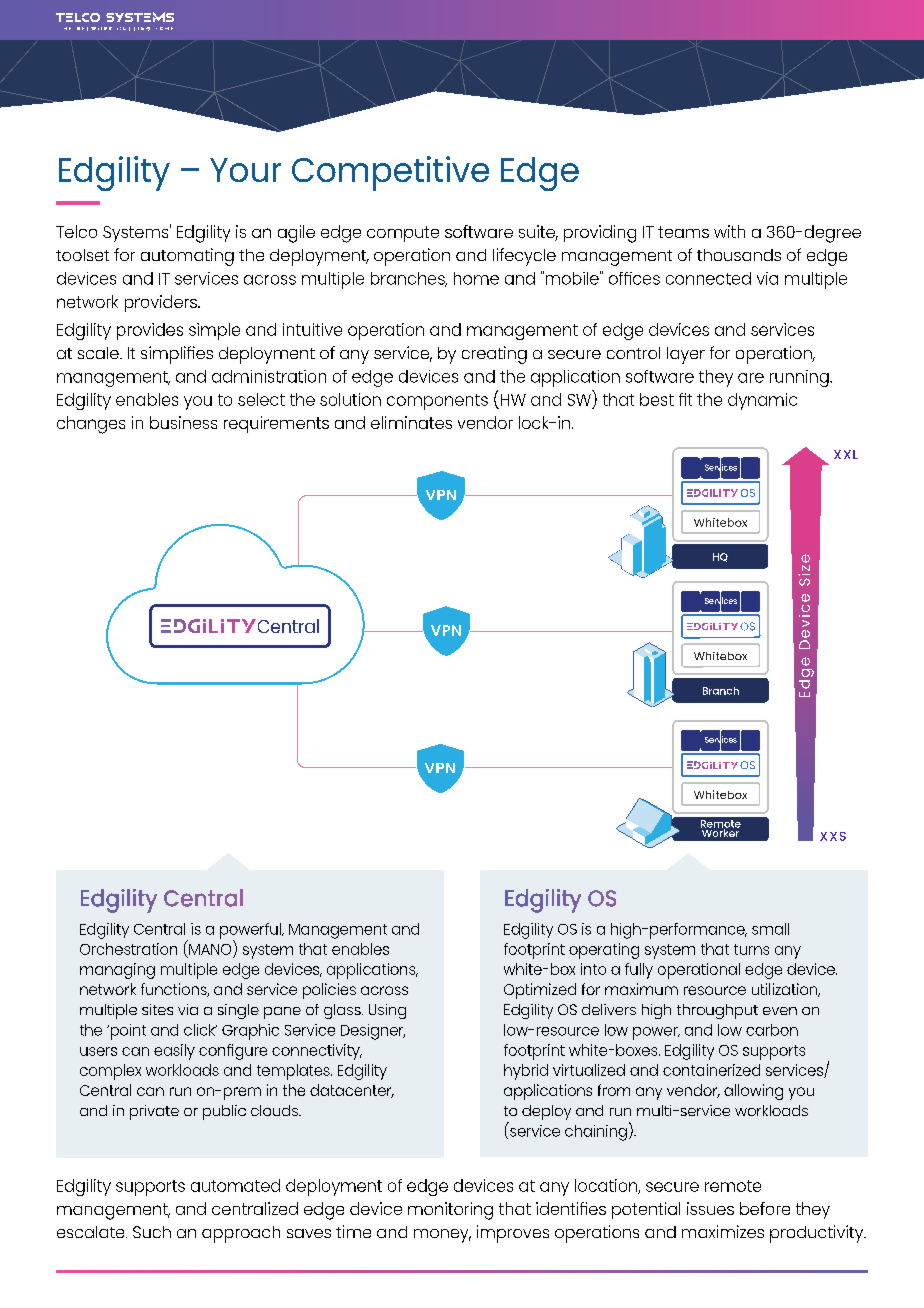  What do you see at coordinates (604, 951) in the screenshot?
I see `operating` at bounding box center [604, 951].
